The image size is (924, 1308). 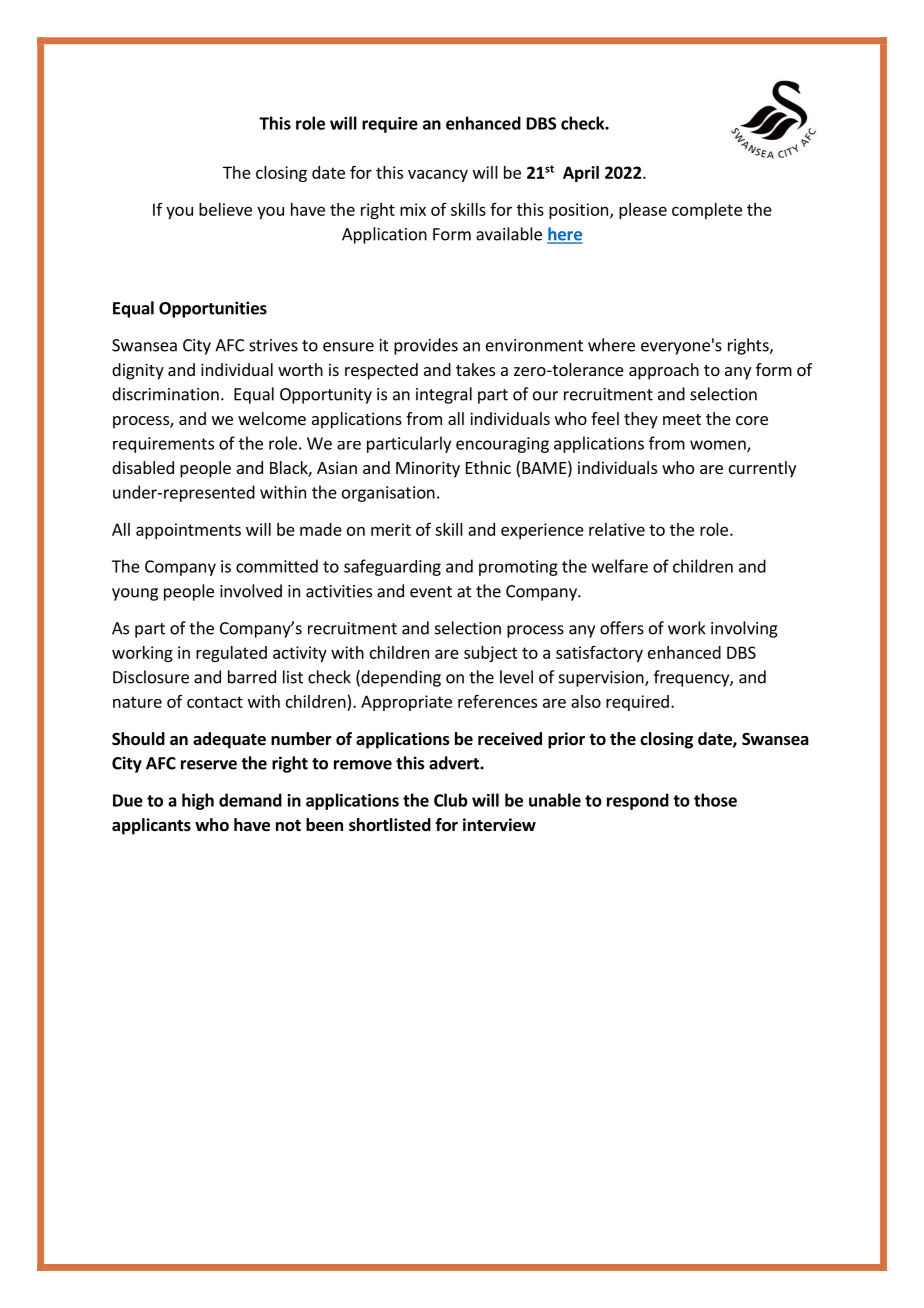 I want to click on complete, so click(x=707, y=211).
